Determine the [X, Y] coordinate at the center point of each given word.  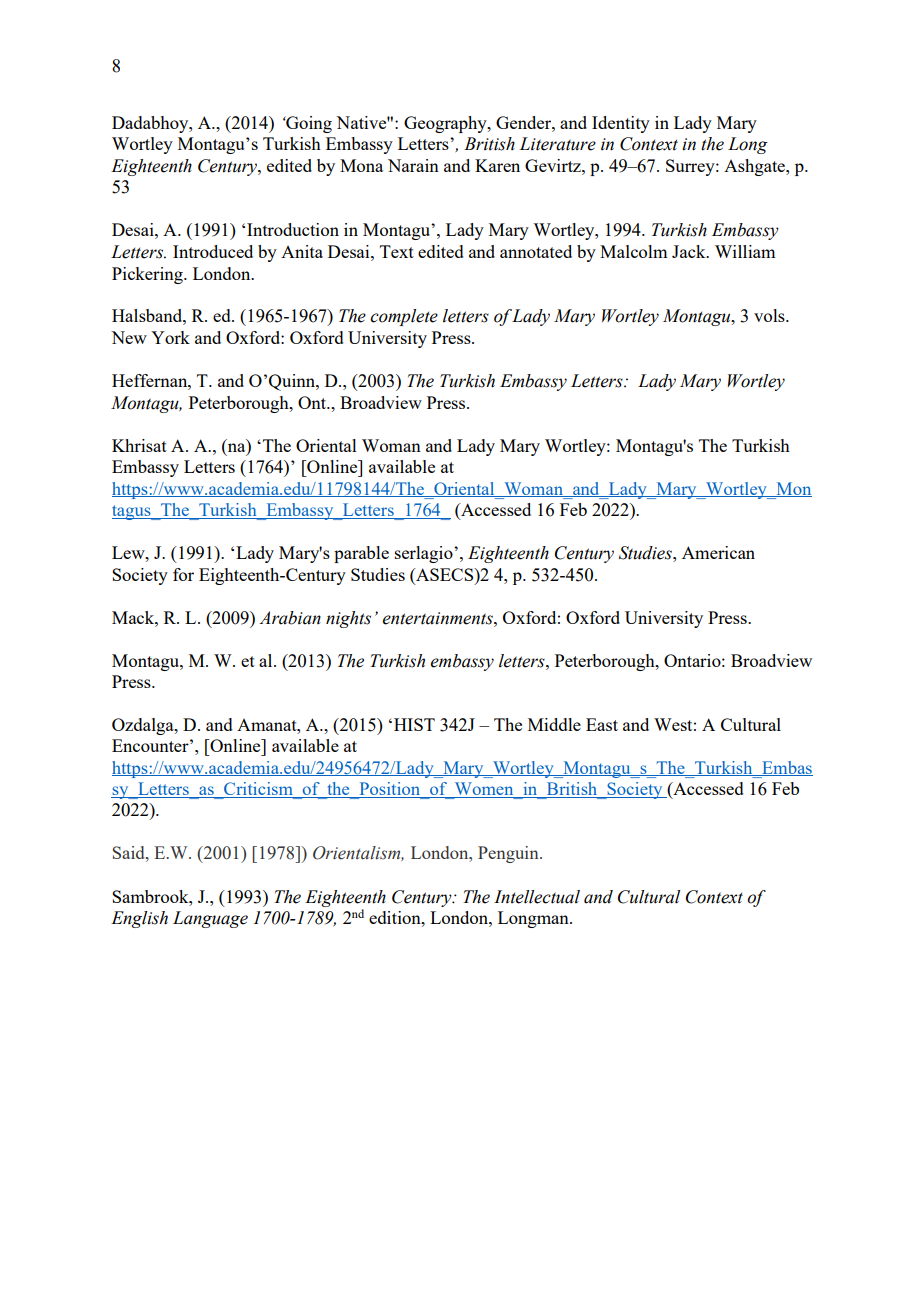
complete [404, 317]
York [170, 337]
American [718, 552]
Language [210, 919]
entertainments [439, 618]
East [602, 724]
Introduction [293, 229]
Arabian [290, 618]
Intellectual [537, 897]
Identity [621, 124]
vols [770, 315]
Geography [446, 124]
